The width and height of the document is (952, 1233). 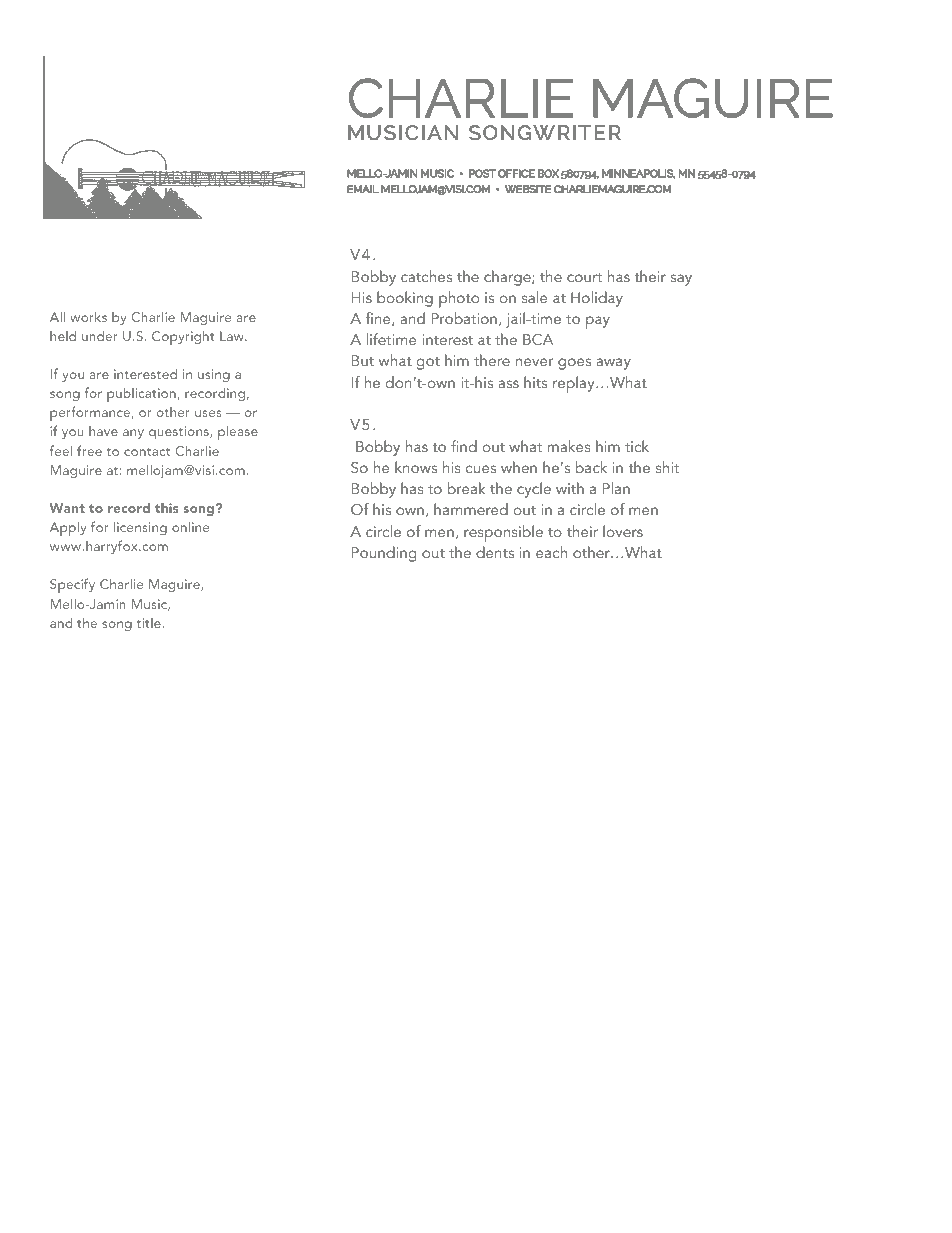 I want to click on Plan, so click(x=616, y=488).
